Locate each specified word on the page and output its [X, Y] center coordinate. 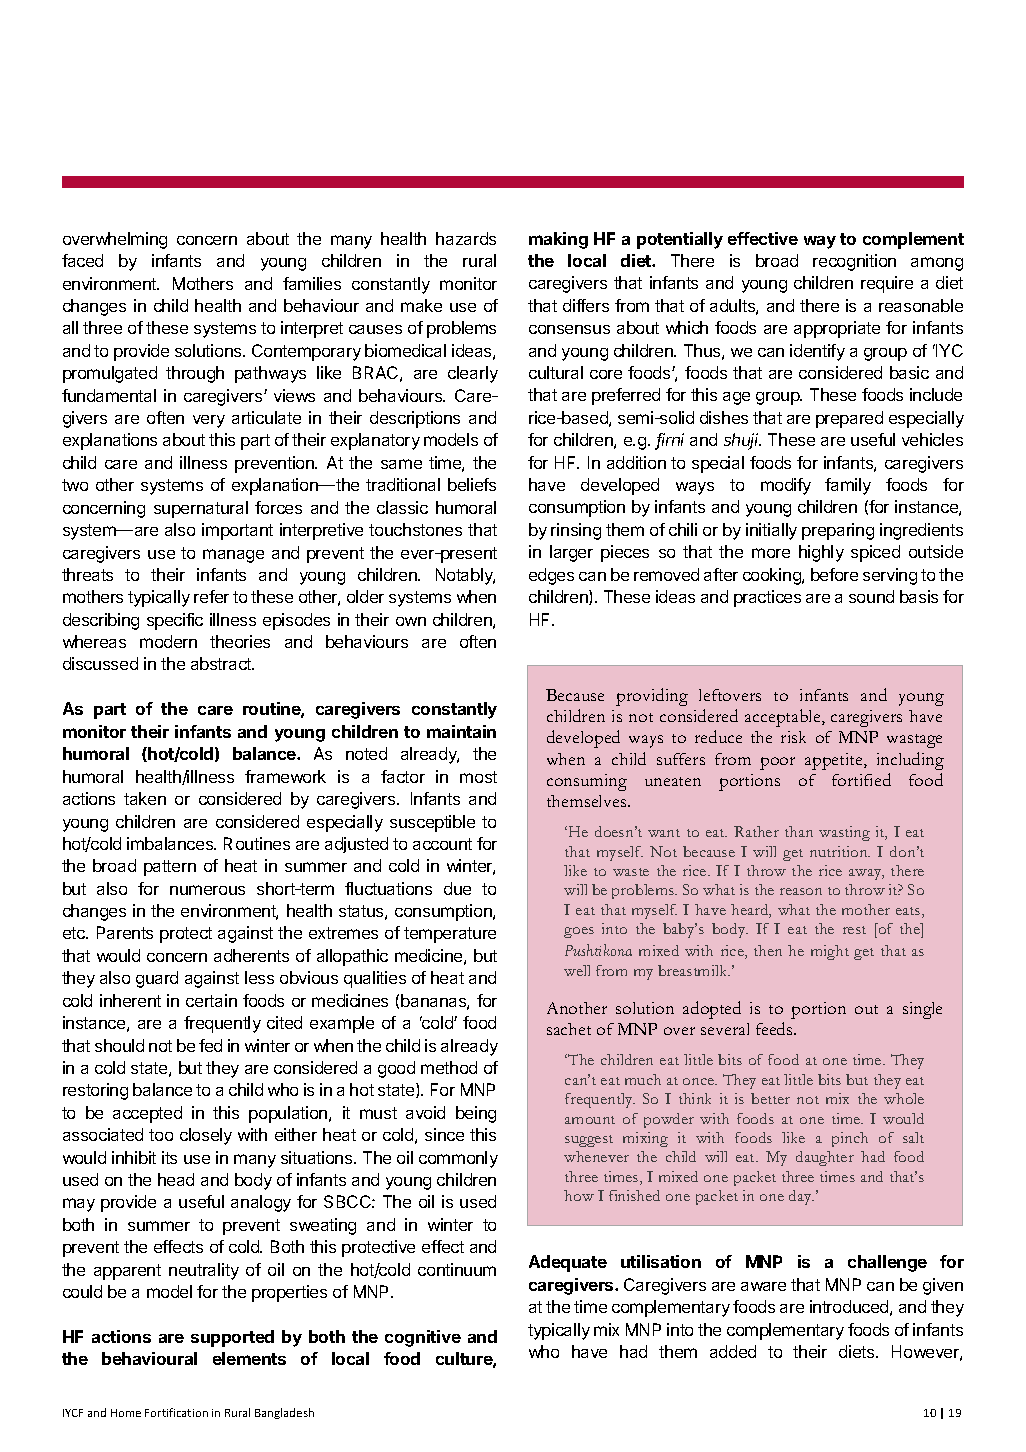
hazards [466, 238]
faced [82, 260]
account [442, 844]
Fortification [176, 1412]
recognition [854, 262]
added [733, 1351]
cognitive [423, 1338]
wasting [844, 833]
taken [145, 798]
